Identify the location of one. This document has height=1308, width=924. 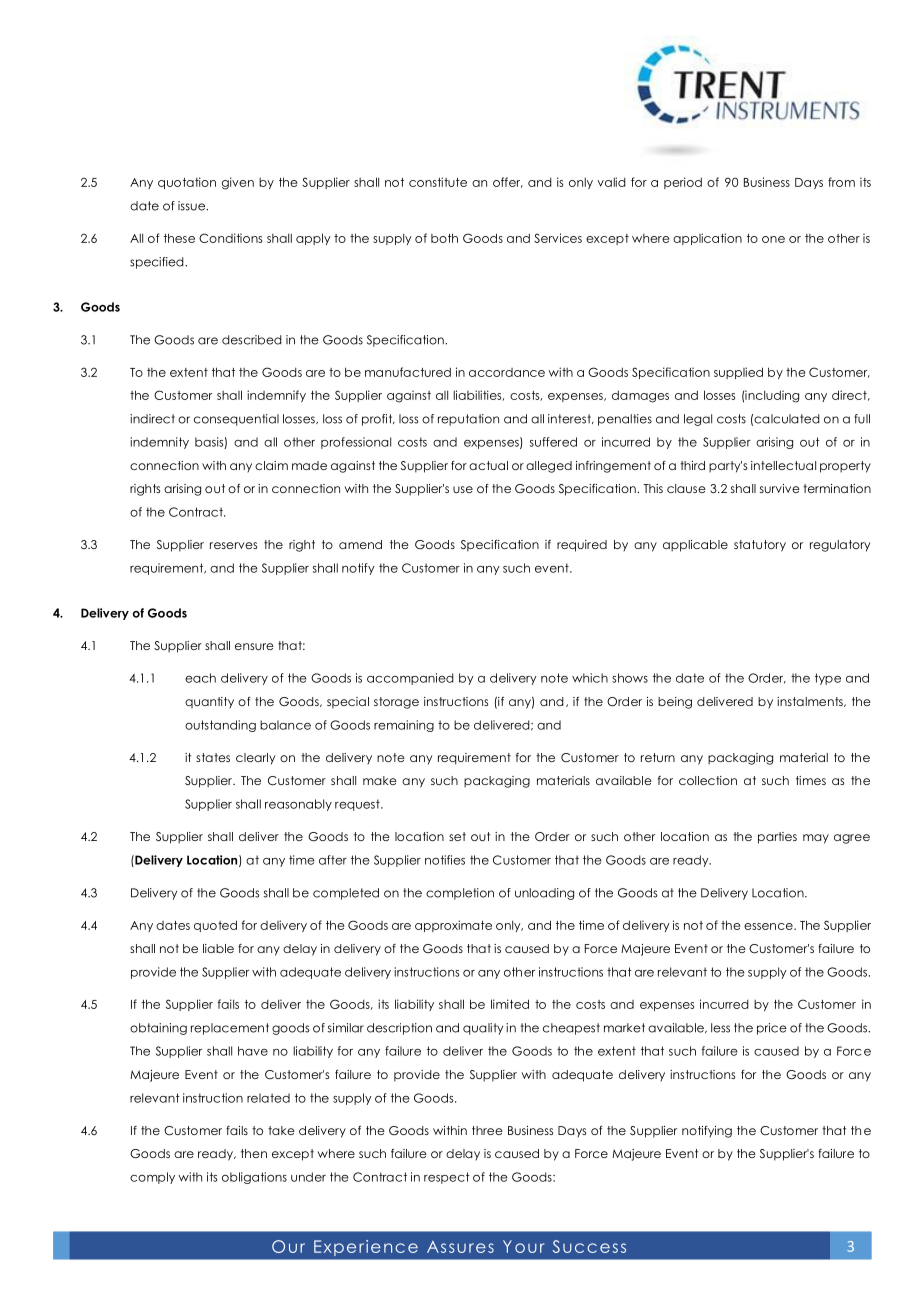
(773, 239).
